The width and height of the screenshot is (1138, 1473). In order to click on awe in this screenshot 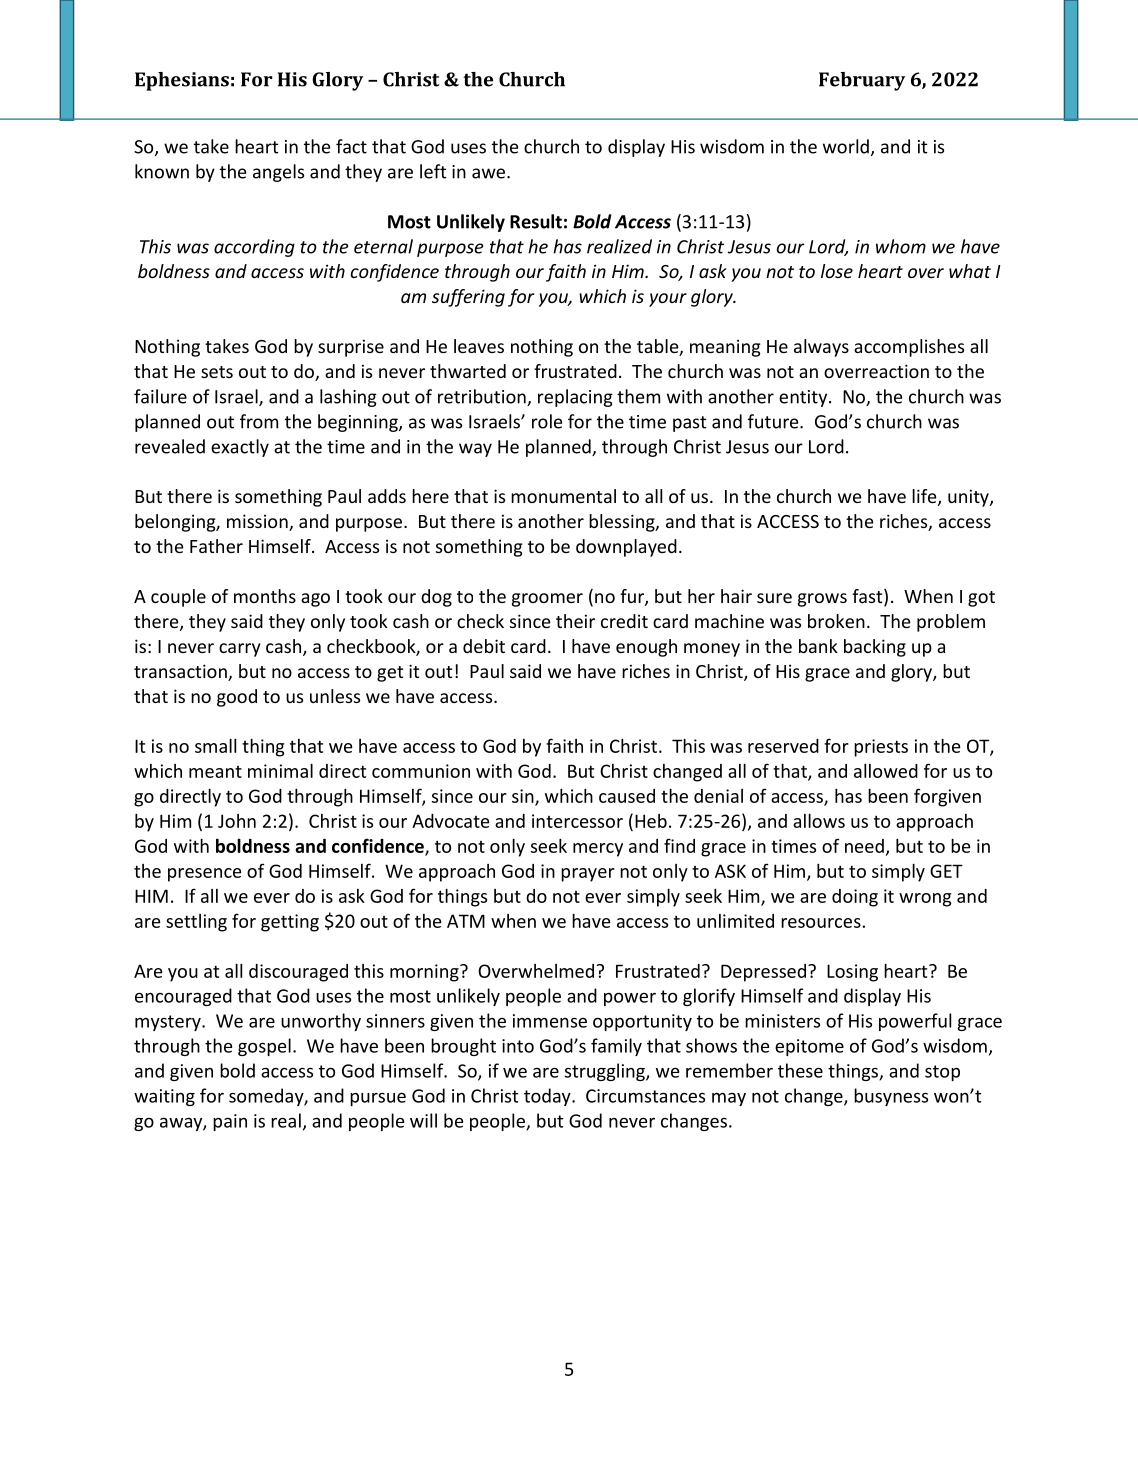, I will do `click(488, 173)`.
